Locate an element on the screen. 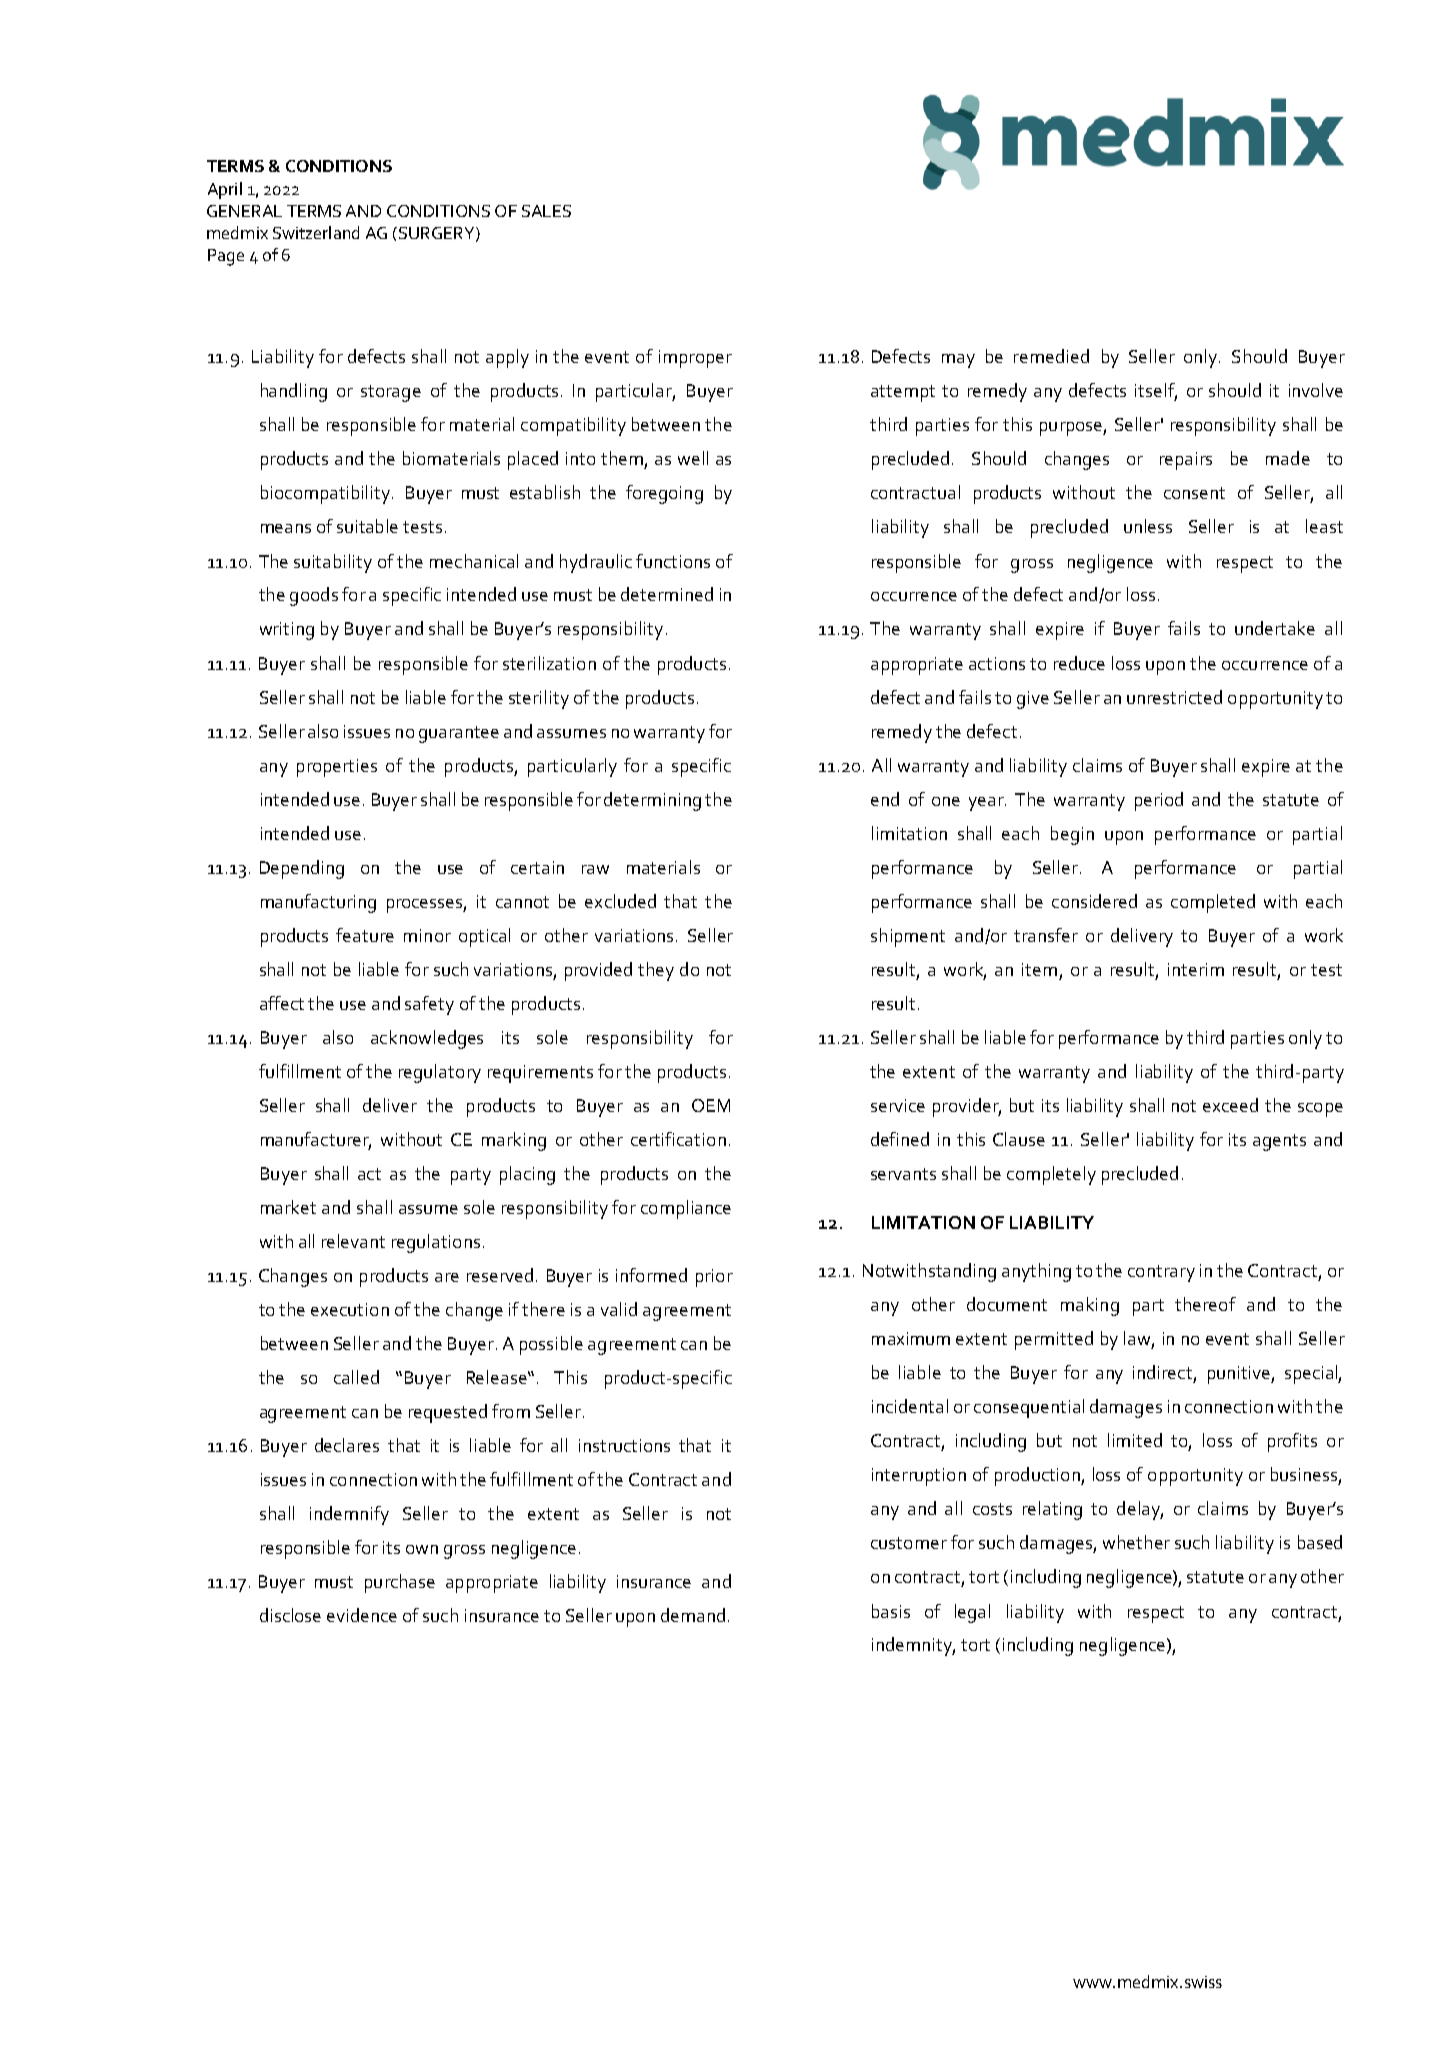  determined is located at coordinates (667, 594).
